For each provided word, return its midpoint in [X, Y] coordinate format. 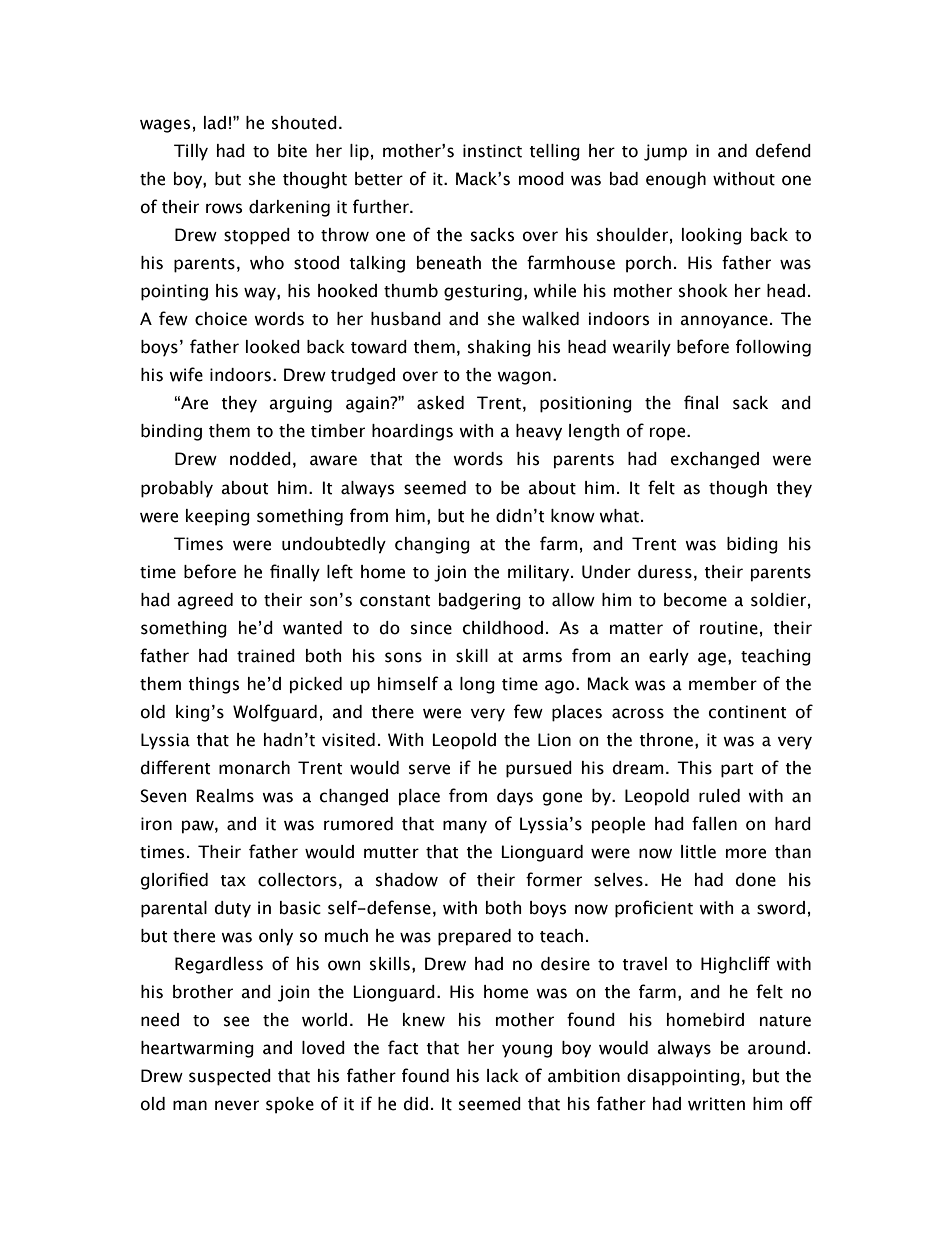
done [756, 880]
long [477, 685]
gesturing [483, 292]
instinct [492, 151]
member [723, 684]
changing [432, 545]
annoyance [724, 322]
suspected [230, 1077]
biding [752, 545]
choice [221, 319]
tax [233, 881]
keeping [218, 517]
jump [665, 152]
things [213, 685]
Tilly [191, 152]
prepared [474, 937]
